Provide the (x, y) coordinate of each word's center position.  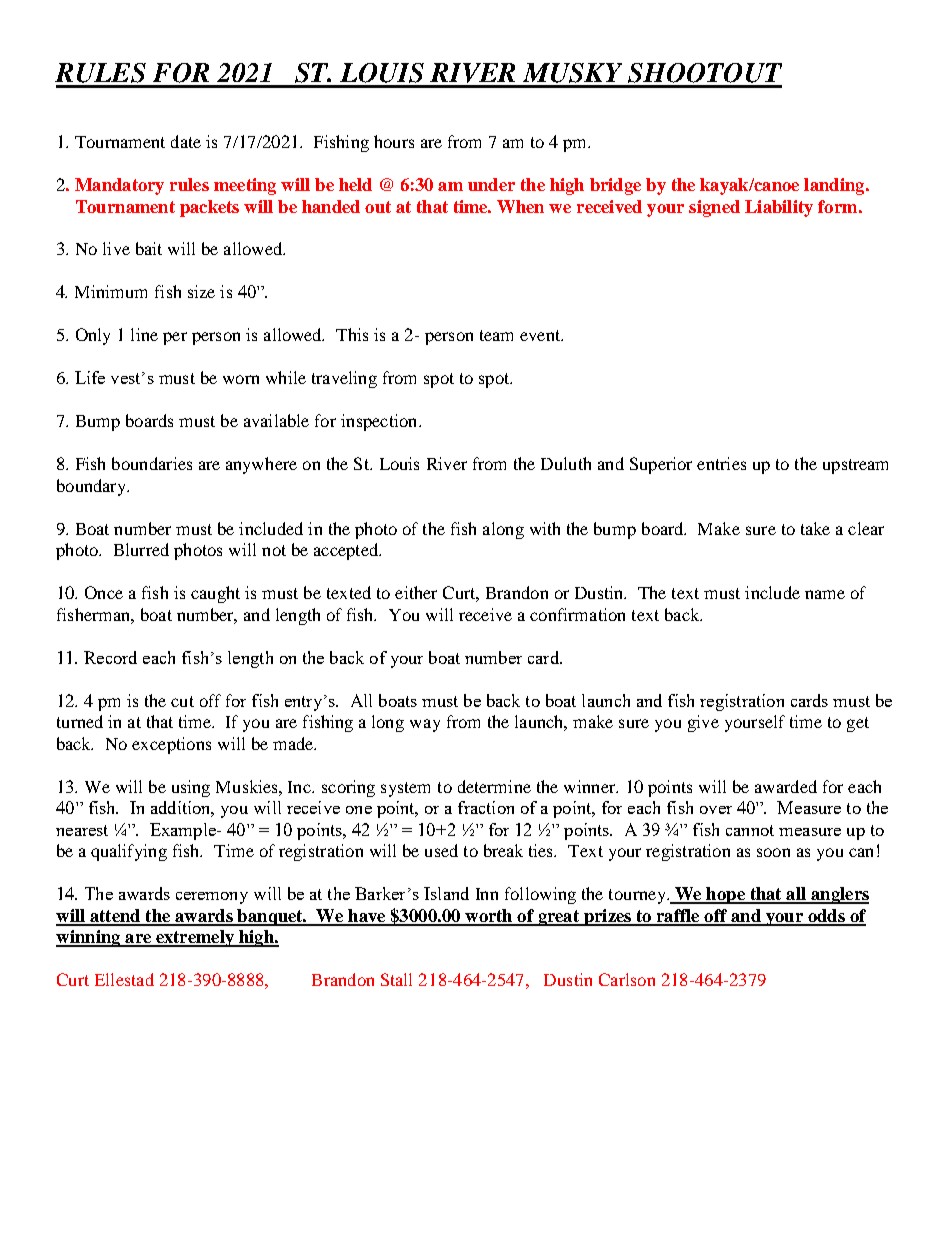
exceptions (171, 745)
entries (721, 463)
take (815, 528)
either (416, 592)
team (496, 335)
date (186, 141)
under (491, 184)
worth (489, 917)
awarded (786, 786)
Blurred (141, 549)
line (144, 334)
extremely (195, 938)
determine (494, 786)
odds (826, 917)
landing (835, 186)
